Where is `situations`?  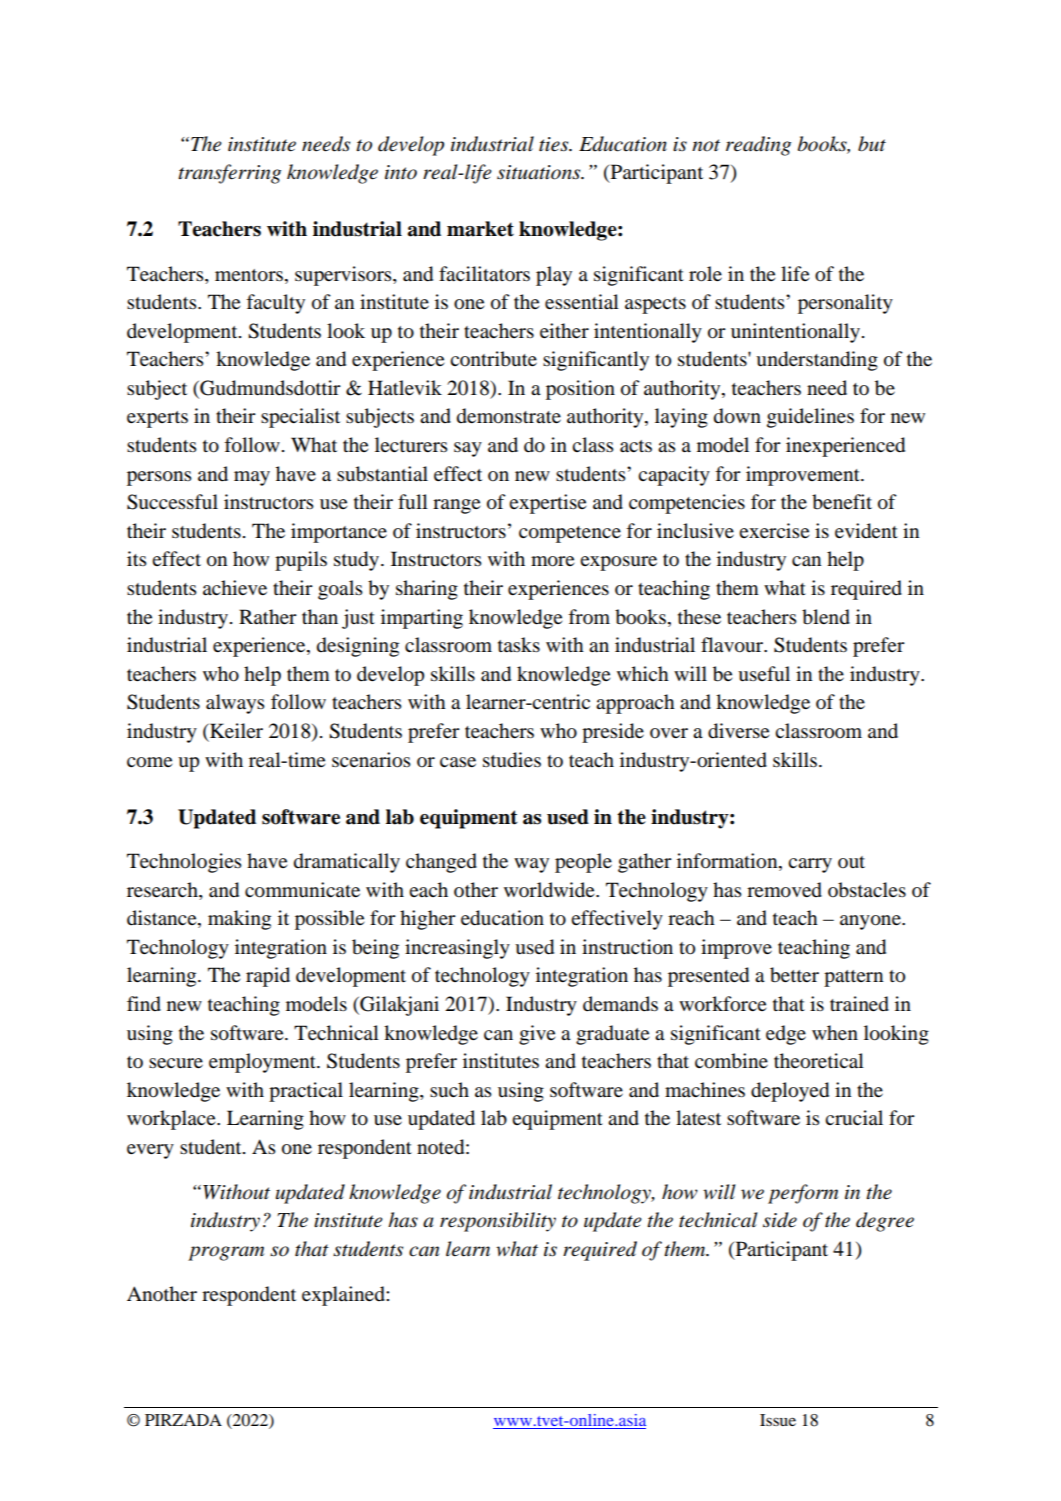
situations is located at coordinates (540, 172).
